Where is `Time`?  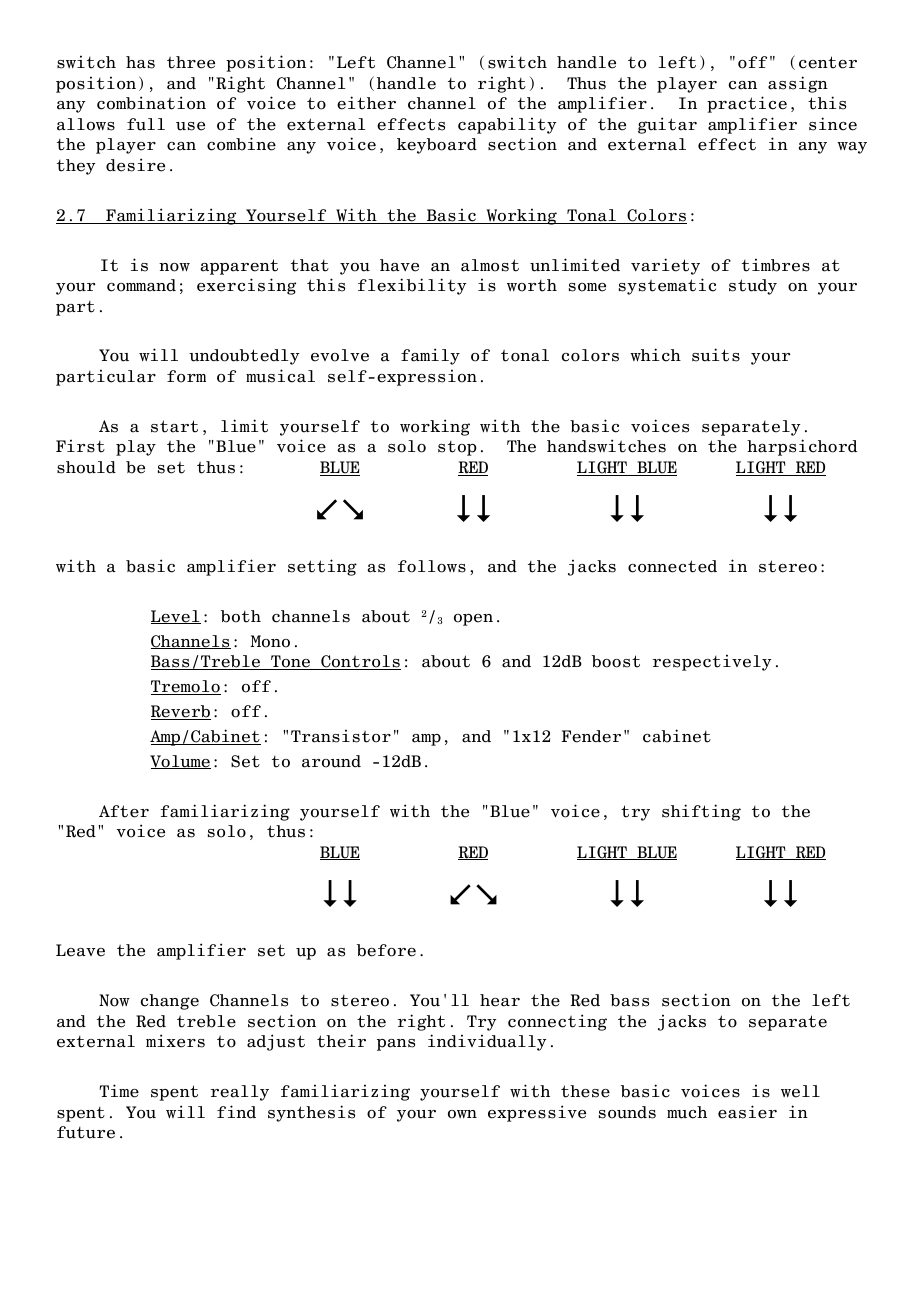 Time is located at coordinates (119, 1091).
